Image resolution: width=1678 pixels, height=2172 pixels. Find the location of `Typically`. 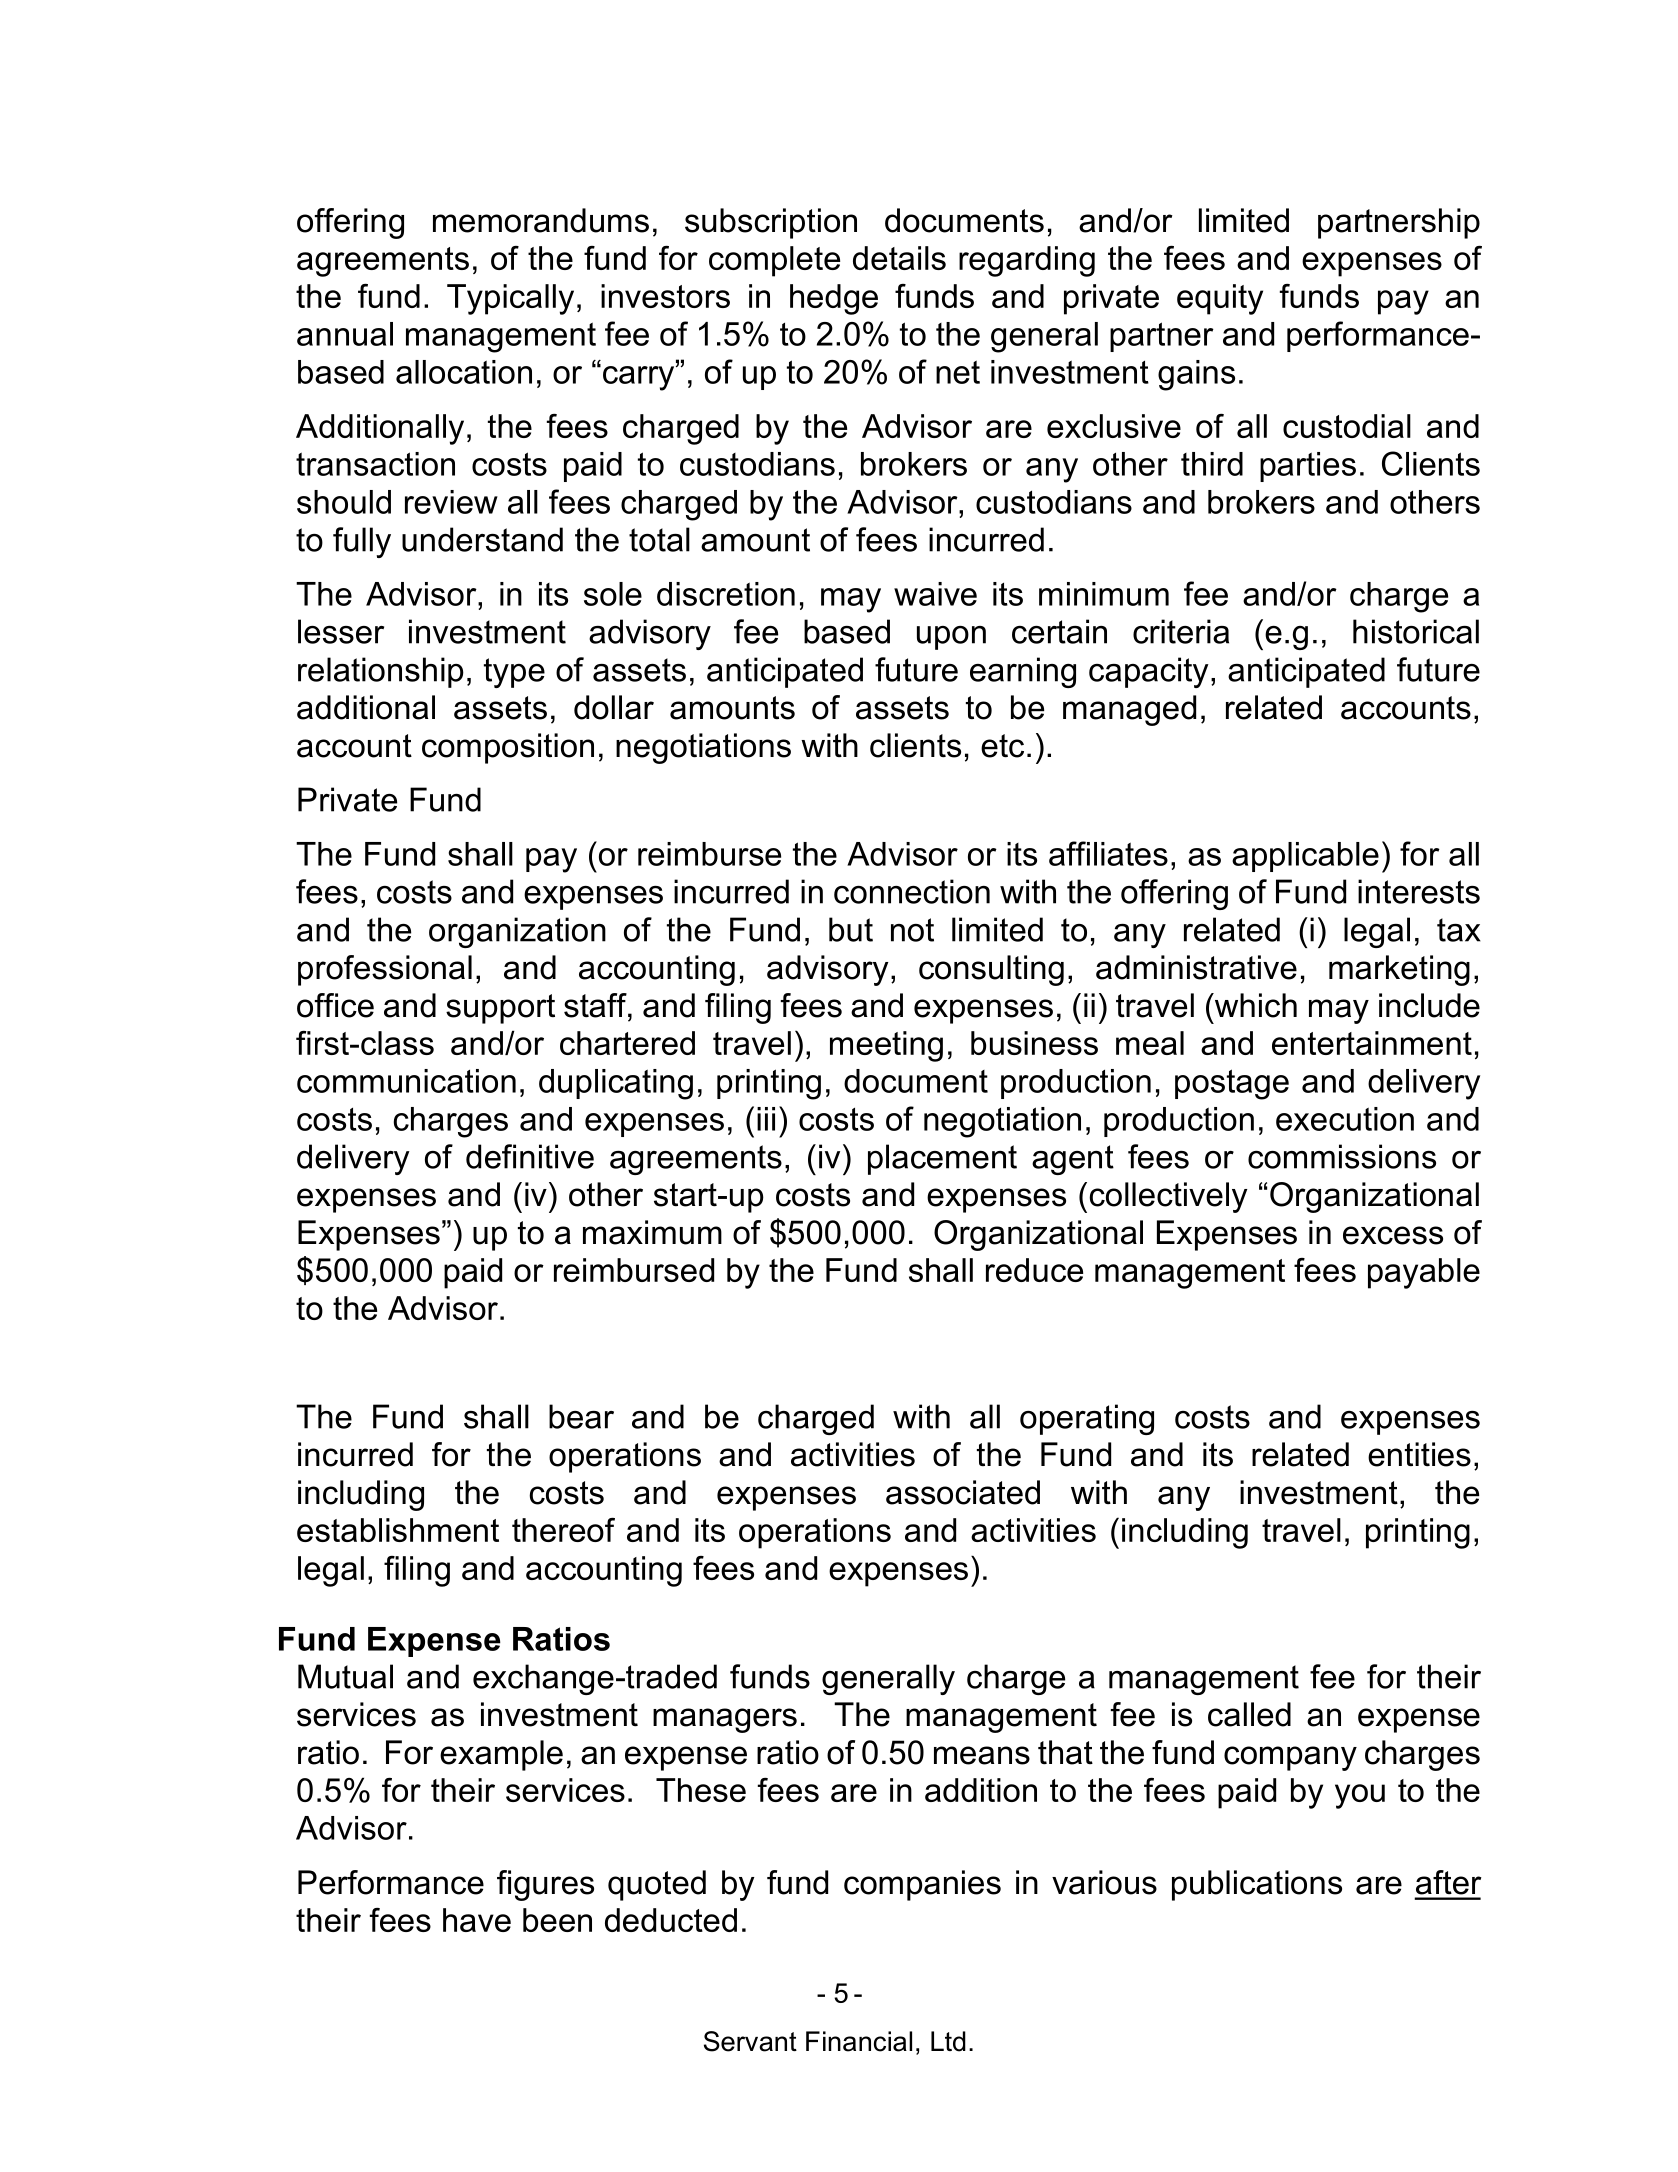

Typically is located at coordinates (510, 299).
